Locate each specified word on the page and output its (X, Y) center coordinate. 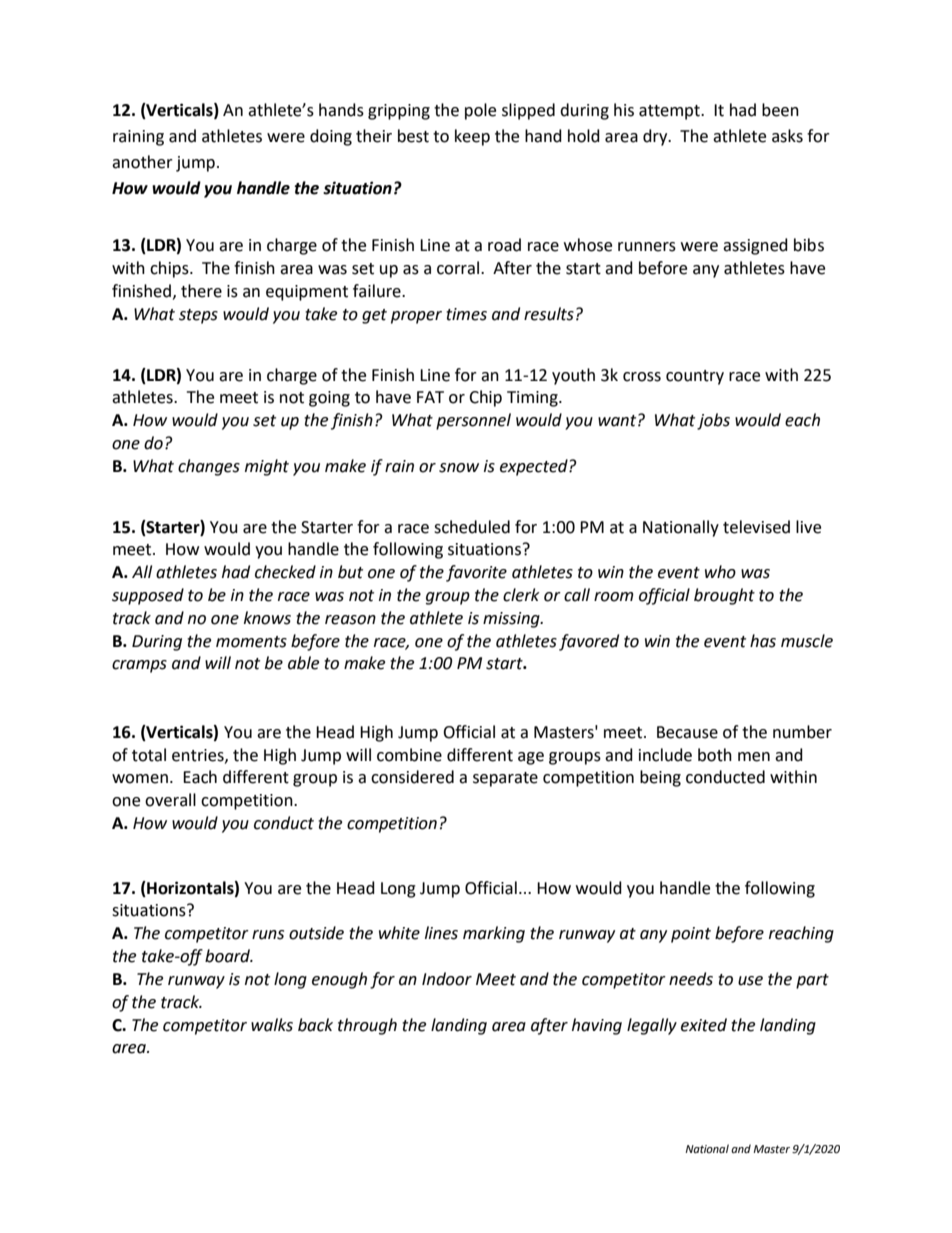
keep (472, 137)
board (229, 956)
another (142, 162)
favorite (476, 573)
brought (724, 596)
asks (787, 136)
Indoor (447, 979)
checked (285, 572)
